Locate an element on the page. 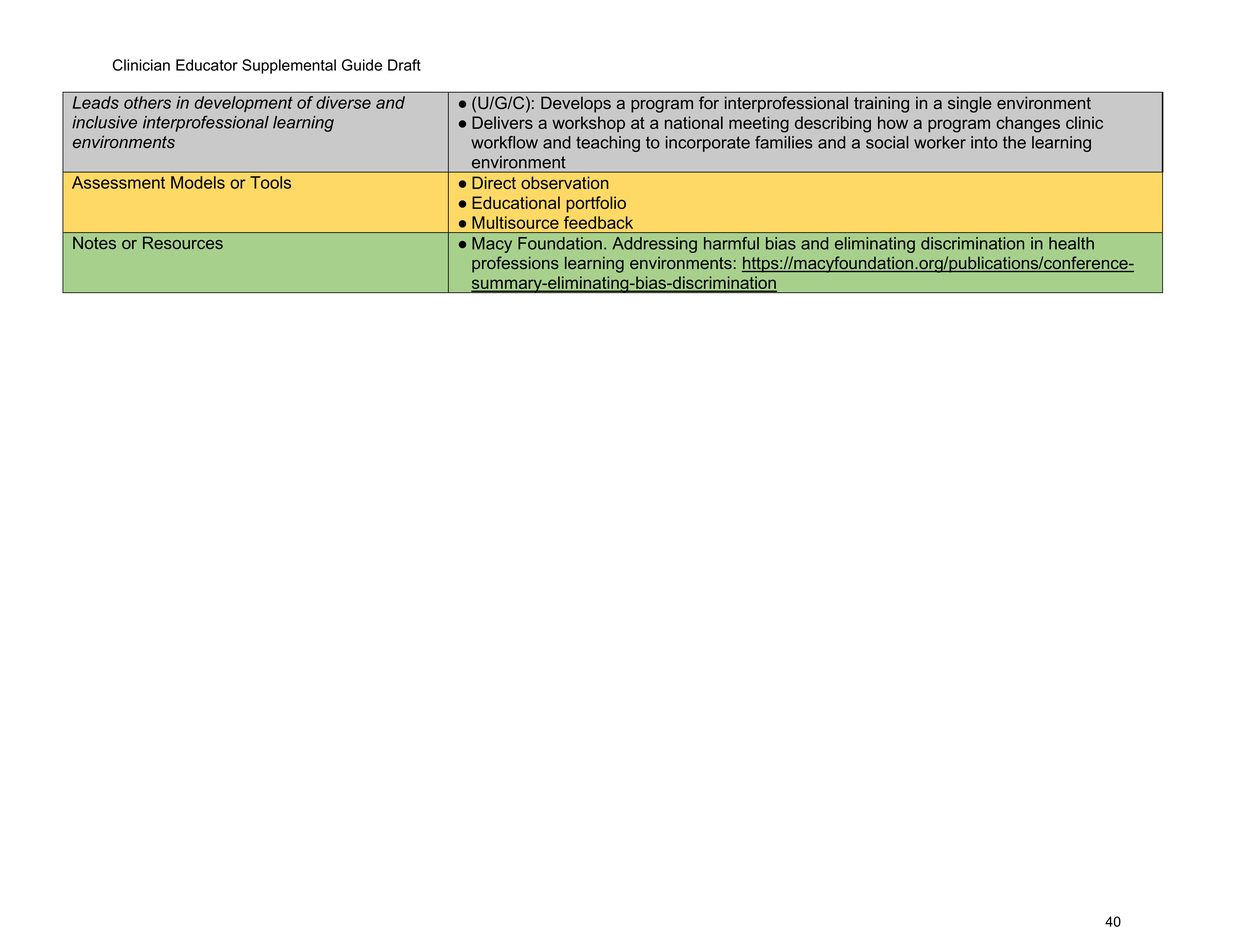 This image has width=1233, height=952. portfolio is located at coordinates (596, 204).
